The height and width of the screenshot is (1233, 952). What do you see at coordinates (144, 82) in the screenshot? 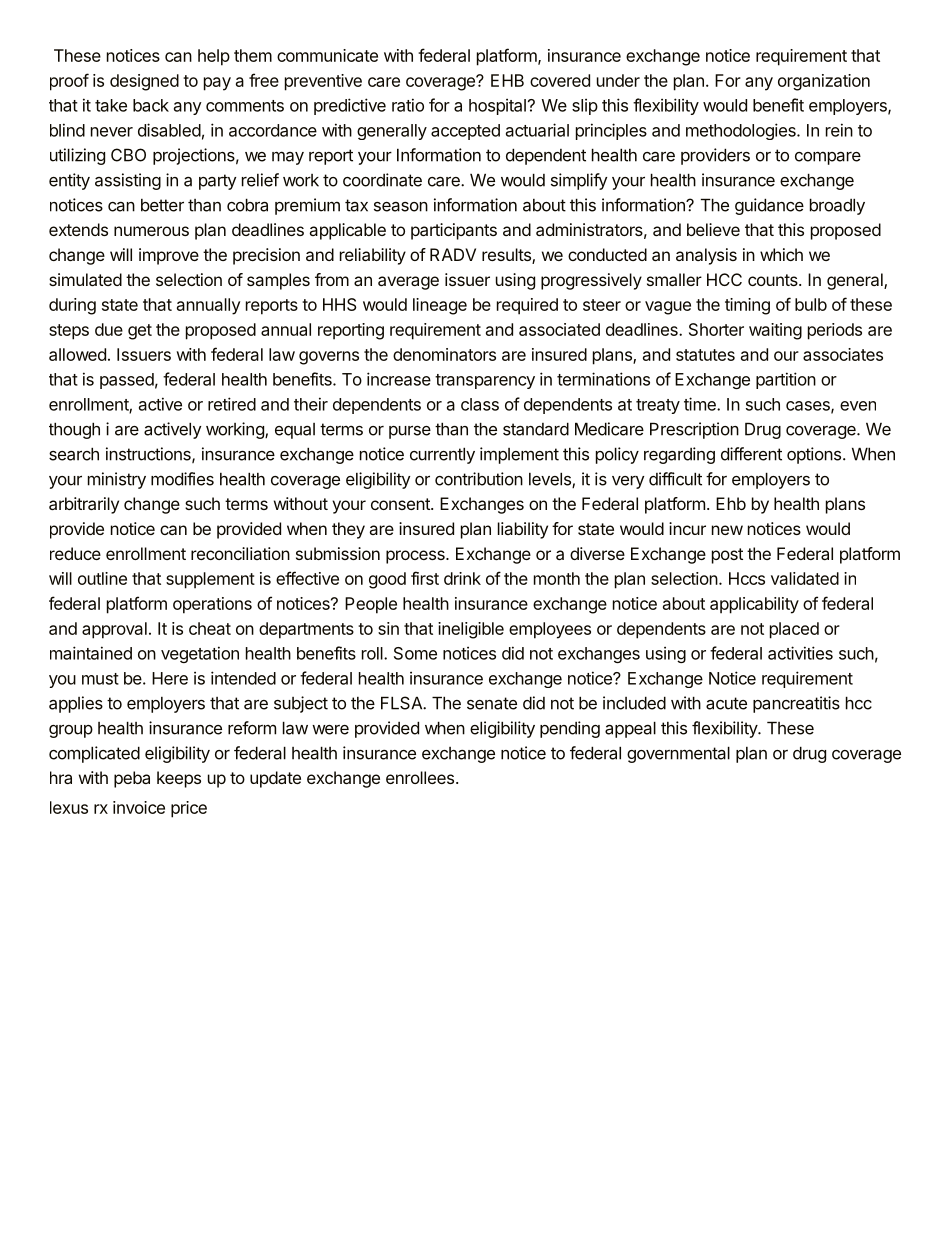
I see `designed` at bounding box center [144, 82].
